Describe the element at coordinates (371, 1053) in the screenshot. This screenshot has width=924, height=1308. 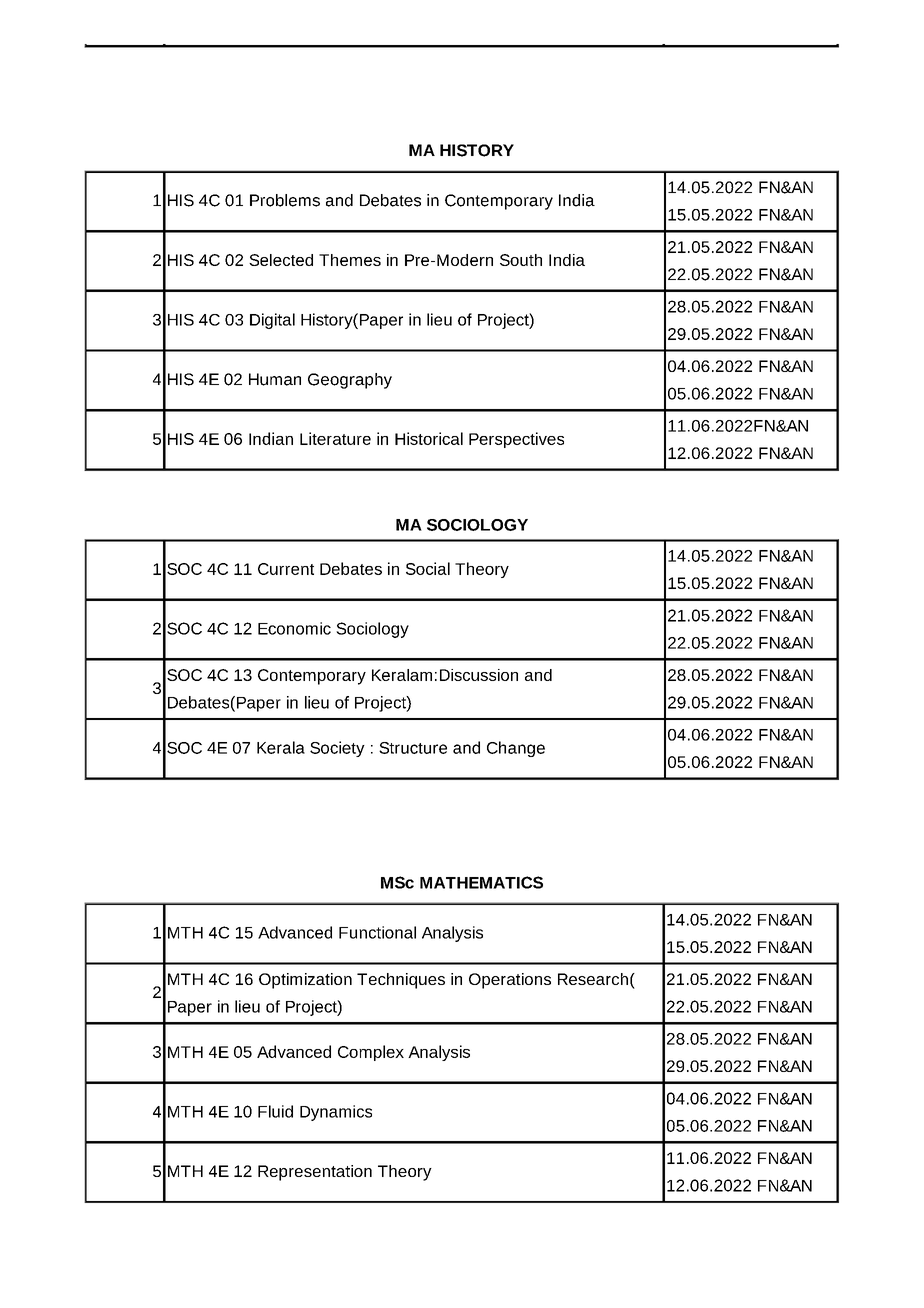
I see `Complex` at that location.
